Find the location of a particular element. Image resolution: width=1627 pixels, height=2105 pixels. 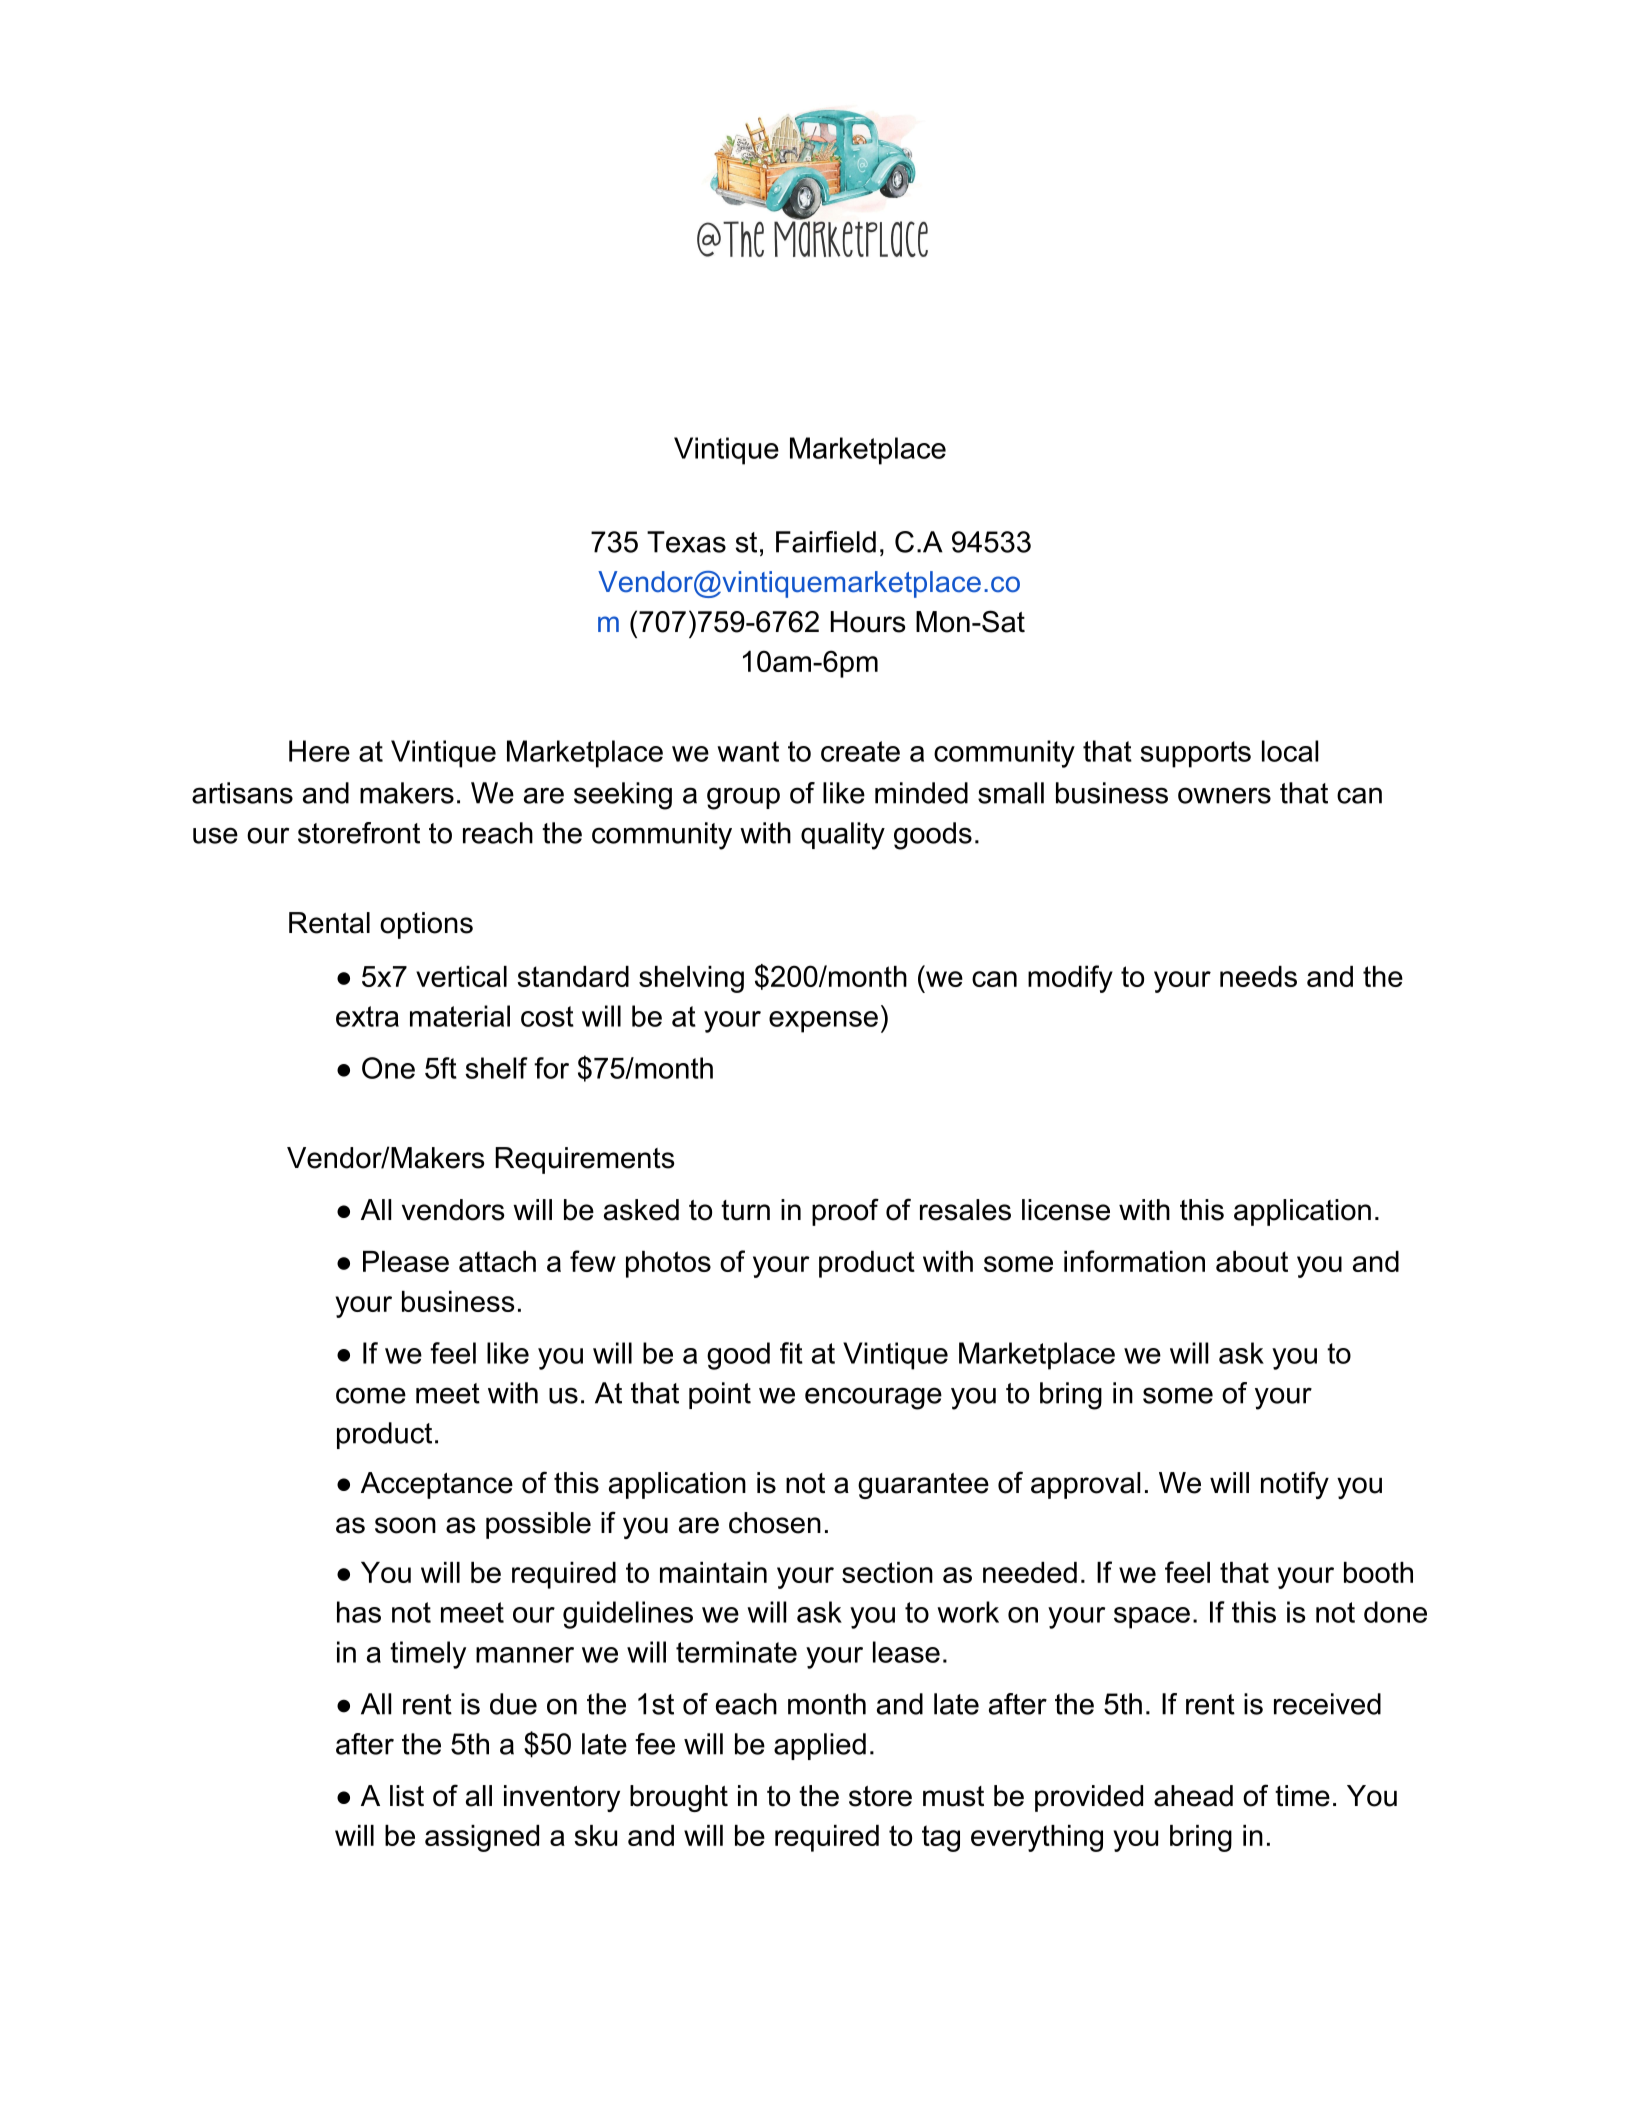

extra is located at coordinates (367, 1016).
